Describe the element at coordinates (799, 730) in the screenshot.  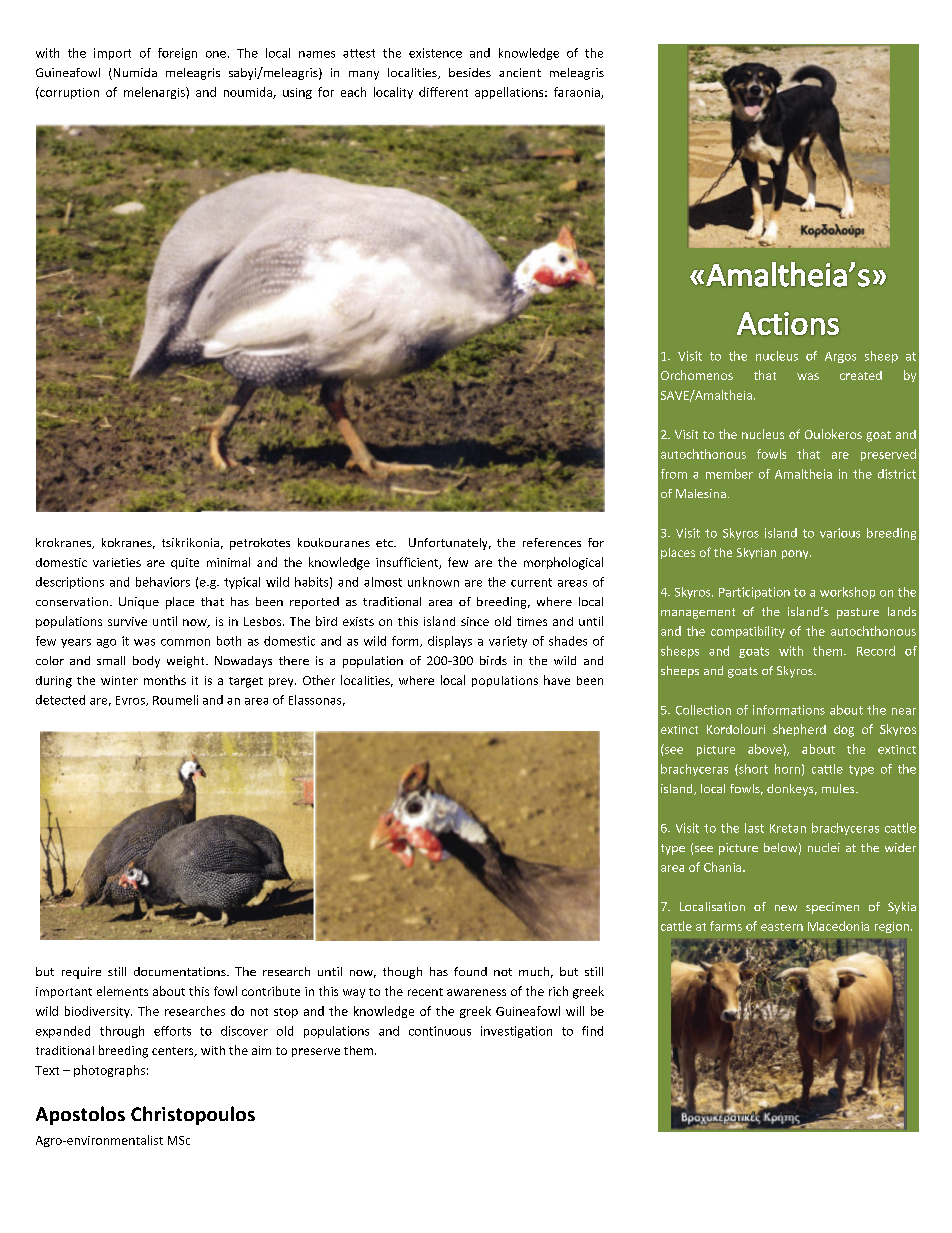
I see `shepherd` at that location.
